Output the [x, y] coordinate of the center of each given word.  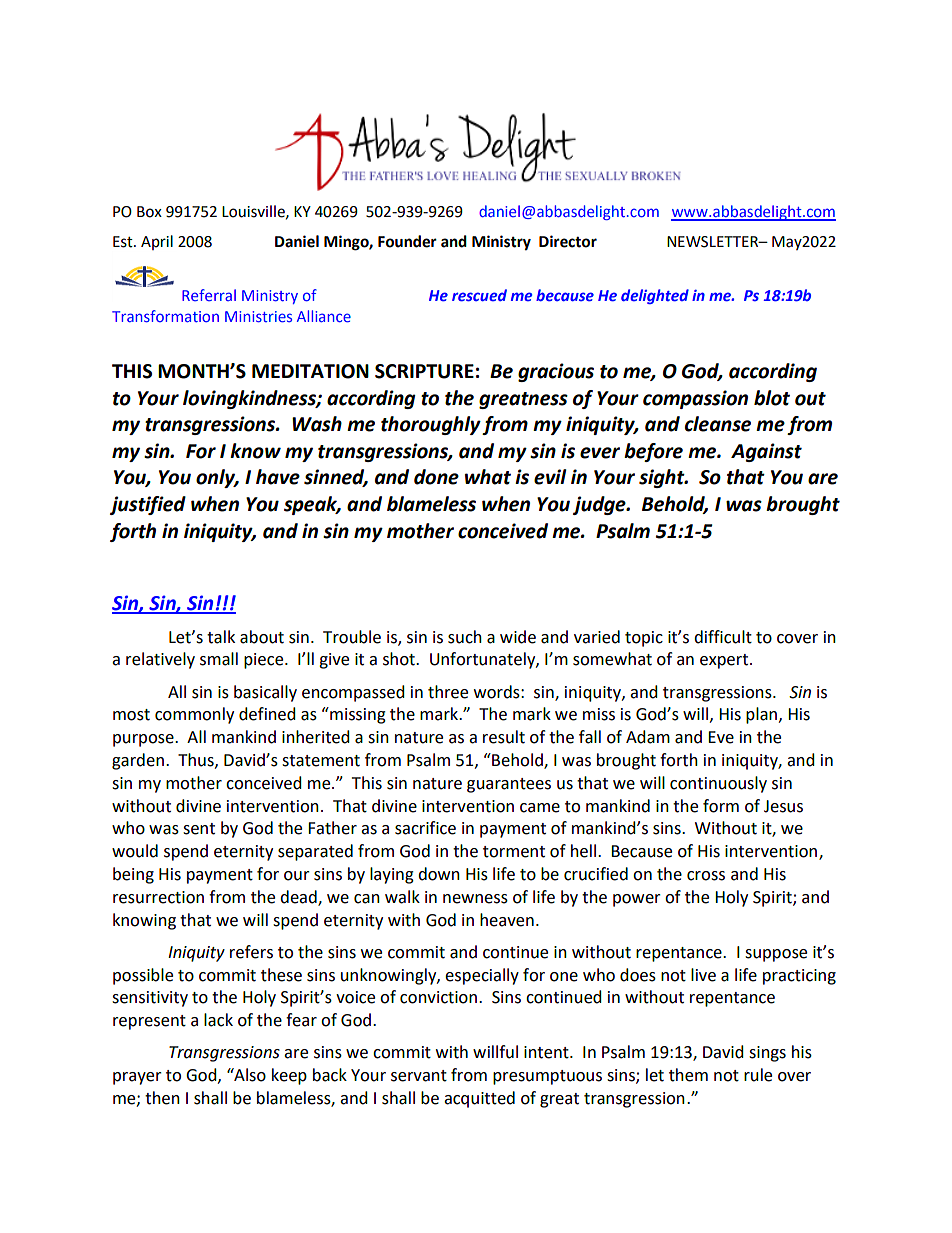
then [162, 1098]
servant [419, 1076]
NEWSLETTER [714, 242]
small [219, 659]
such [465, 637]
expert [725, 661]
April [157, 242]
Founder [407, 241]
